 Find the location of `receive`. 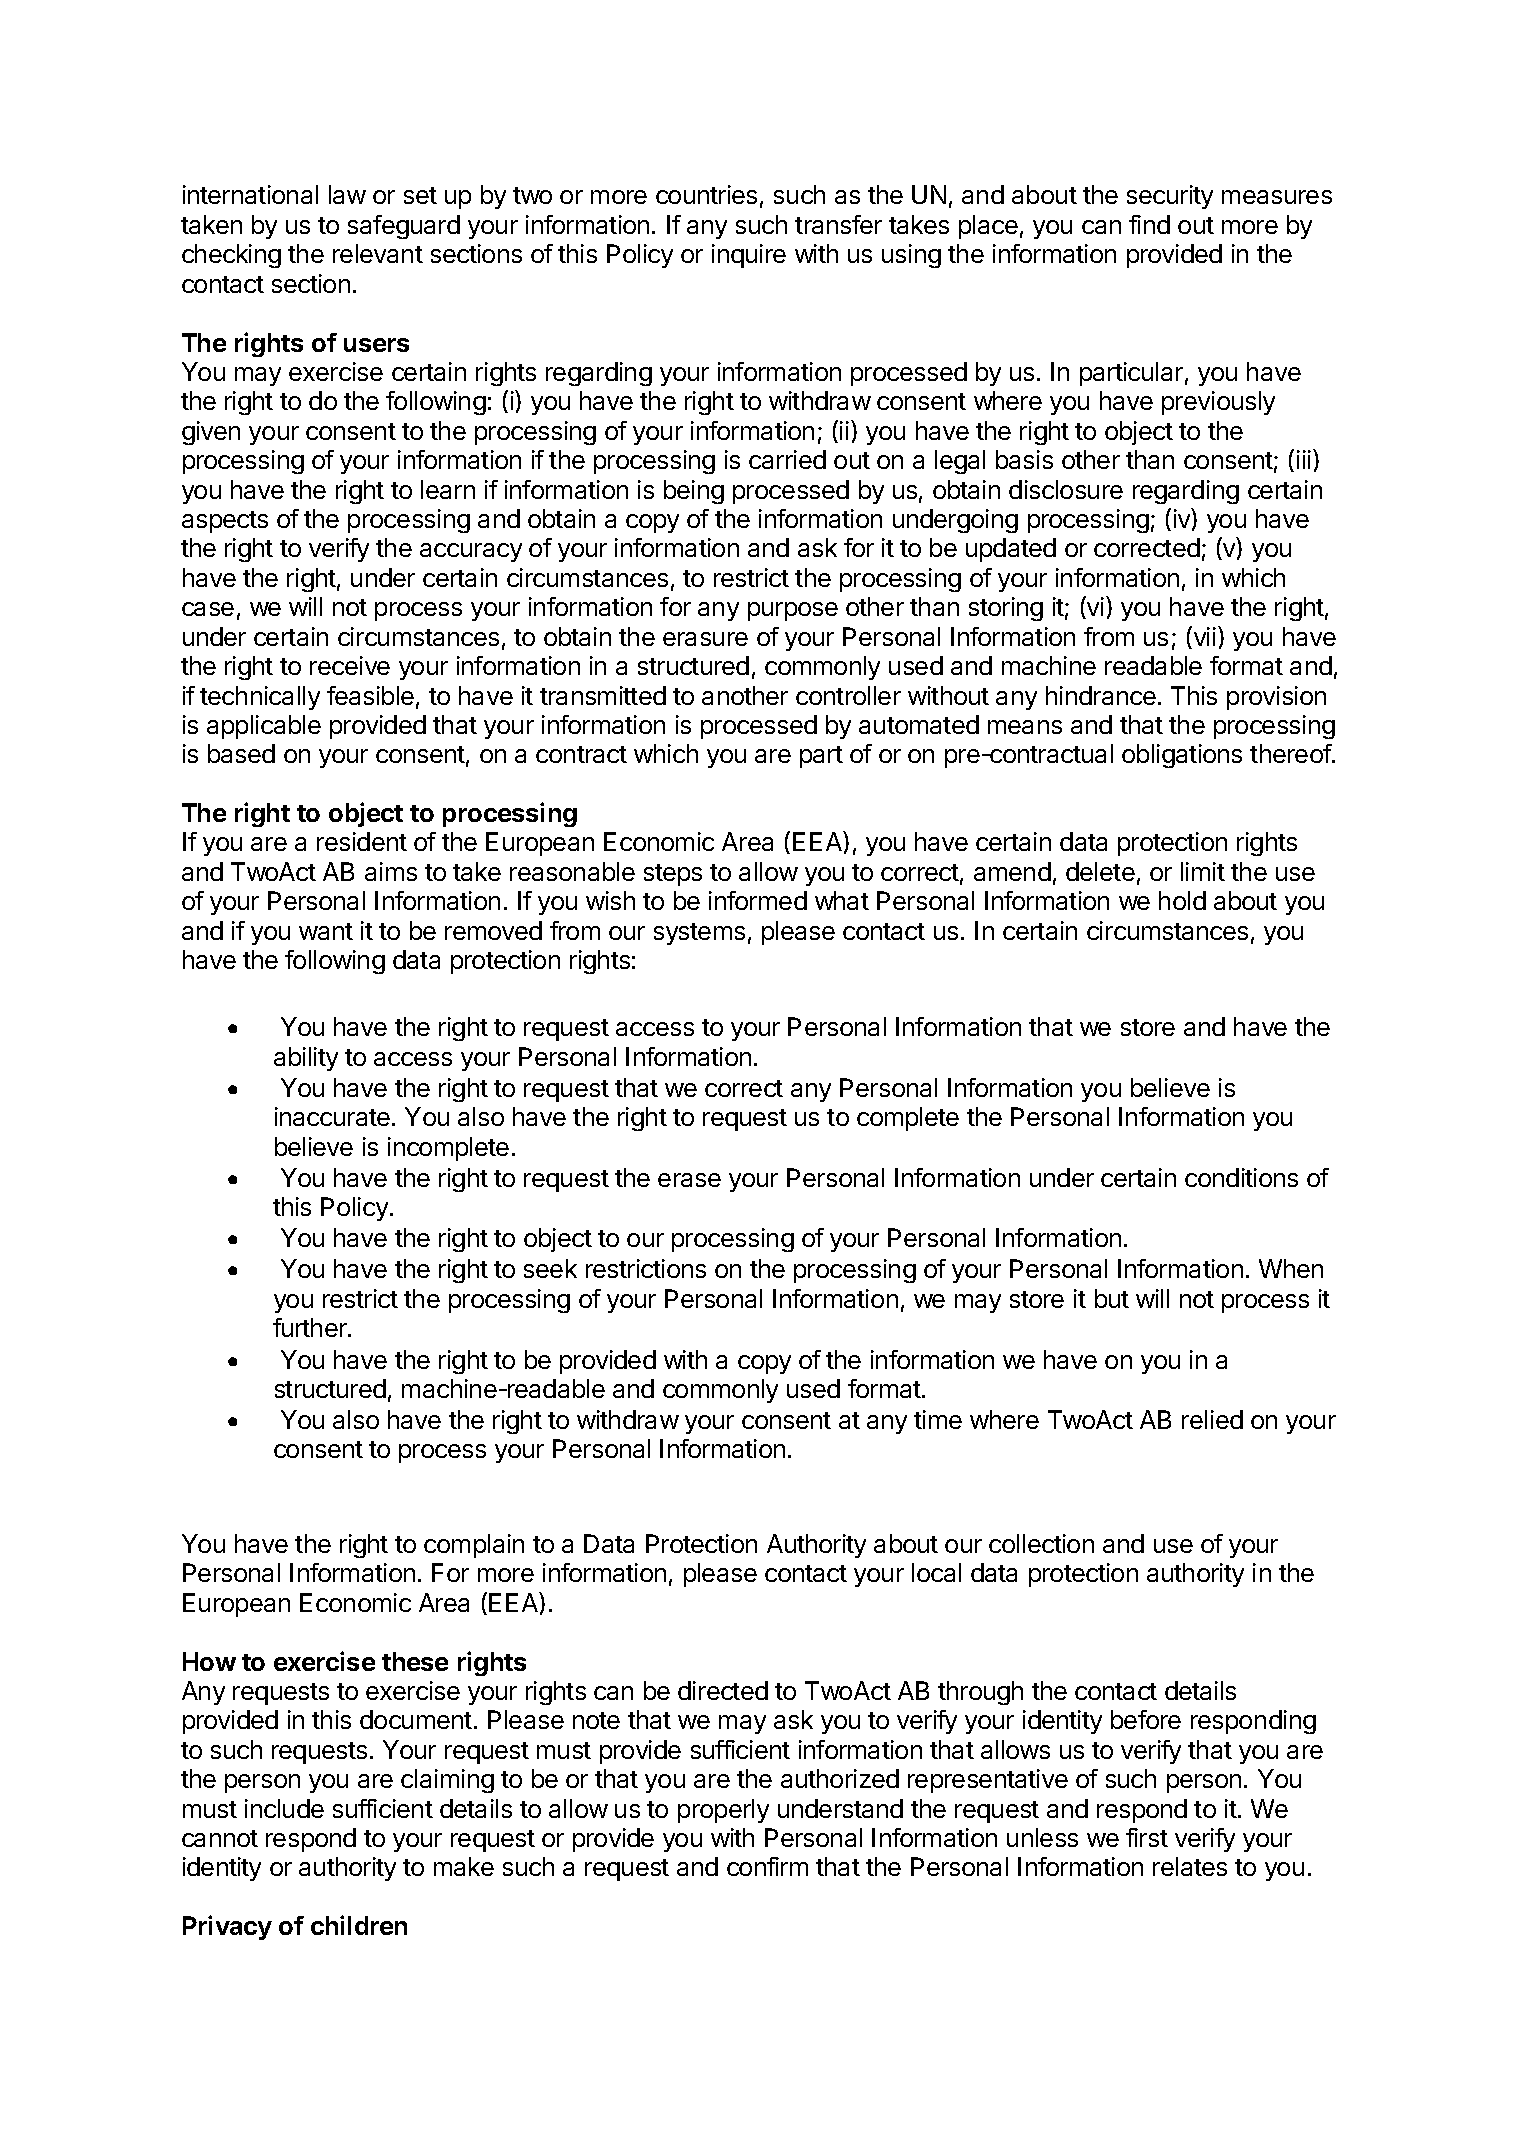

receive is located at coordinates (350, 665).
